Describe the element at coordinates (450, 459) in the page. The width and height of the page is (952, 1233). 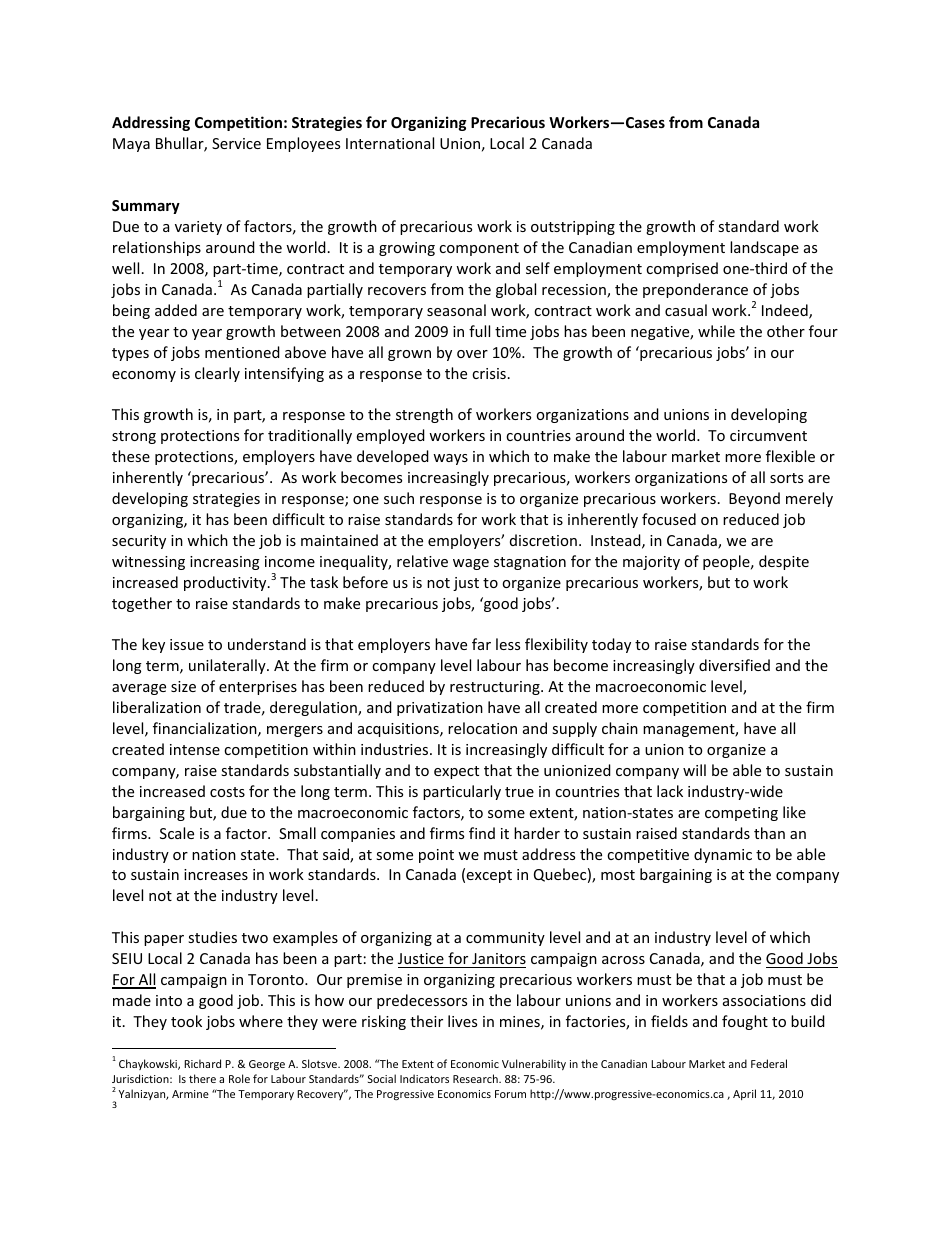
I see `ways` at that location.
